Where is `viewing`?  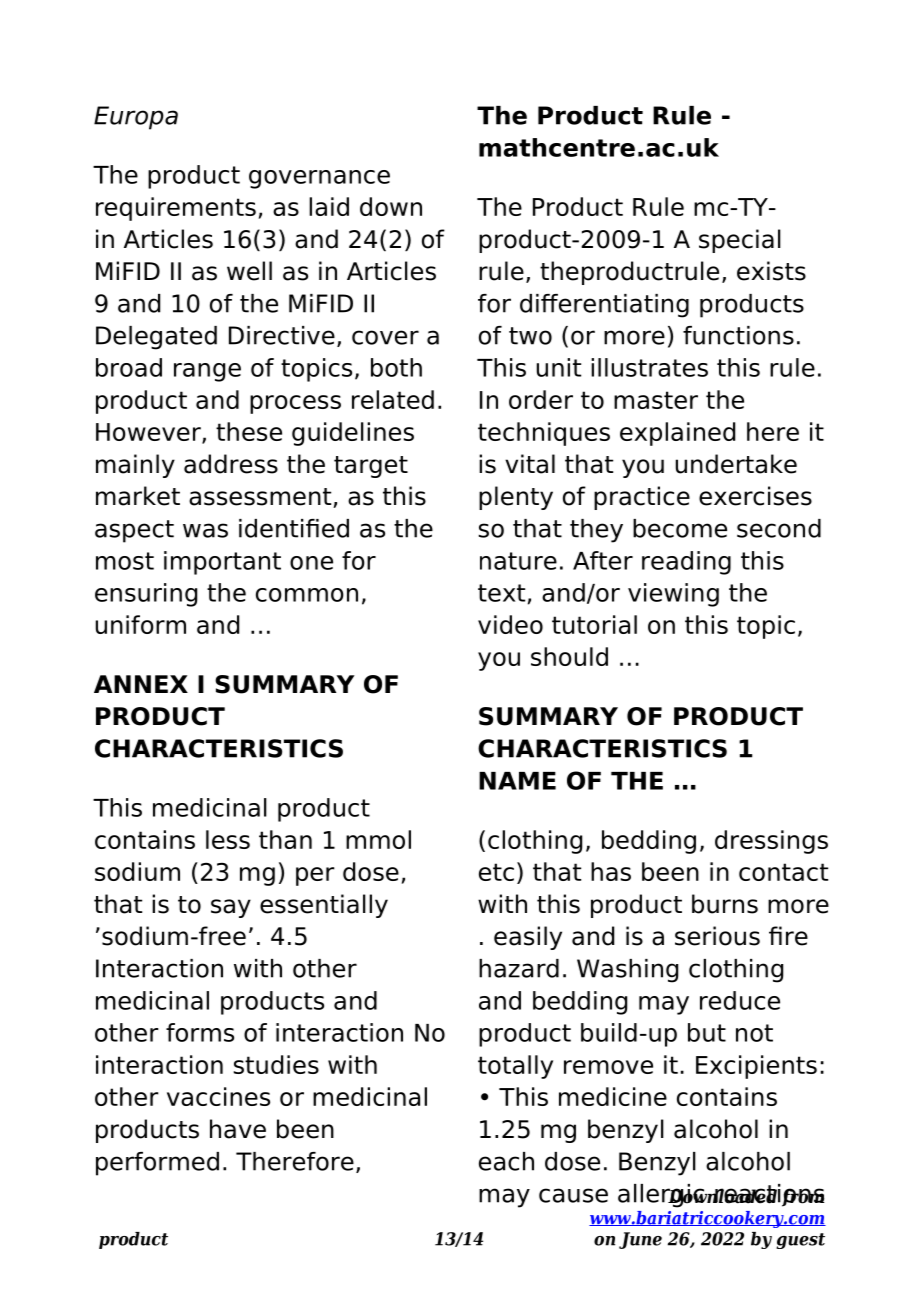
viewing is located at coordinates (673, 595).
